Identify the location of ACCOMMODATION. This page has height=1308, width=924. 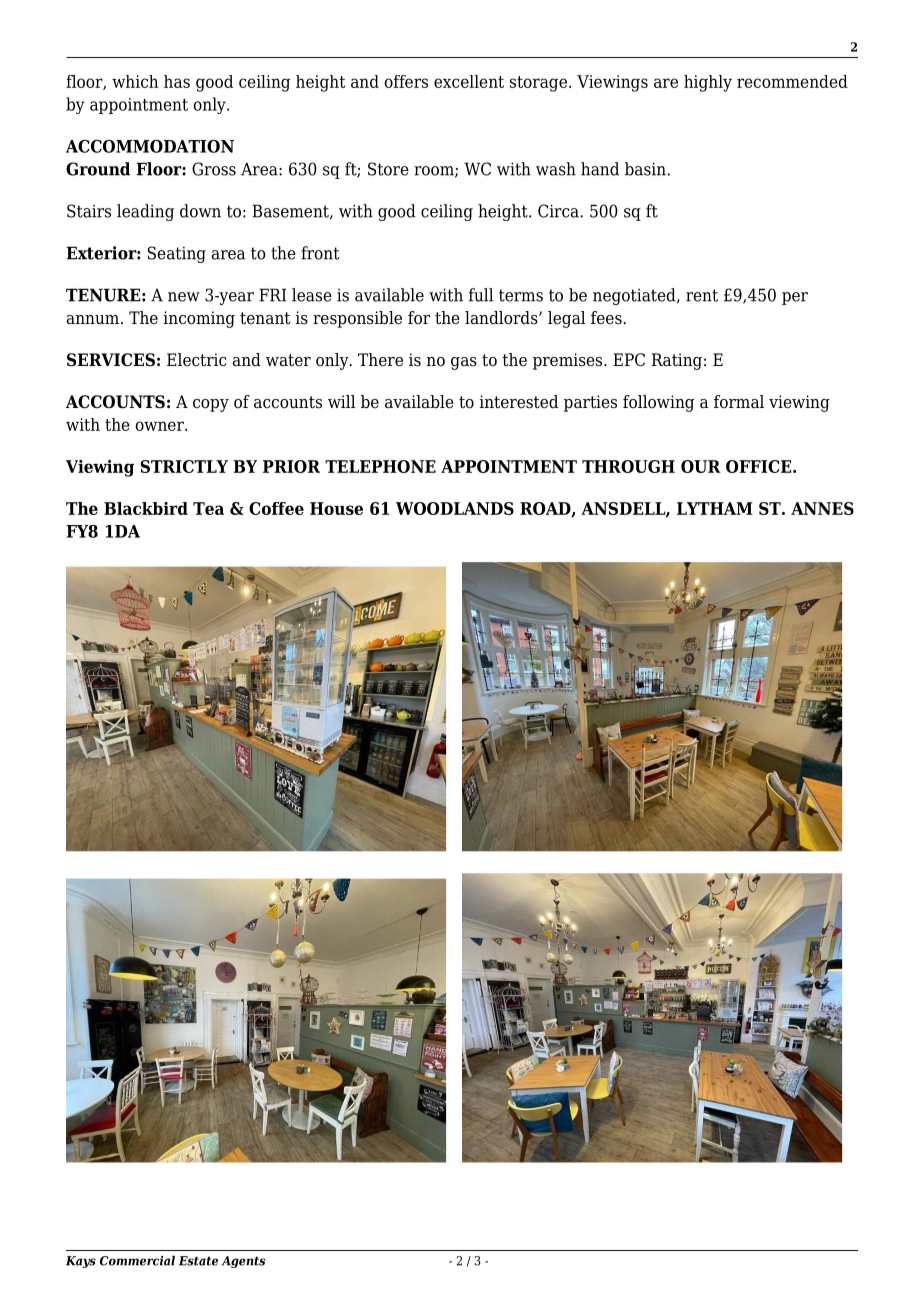
(150, 146).
